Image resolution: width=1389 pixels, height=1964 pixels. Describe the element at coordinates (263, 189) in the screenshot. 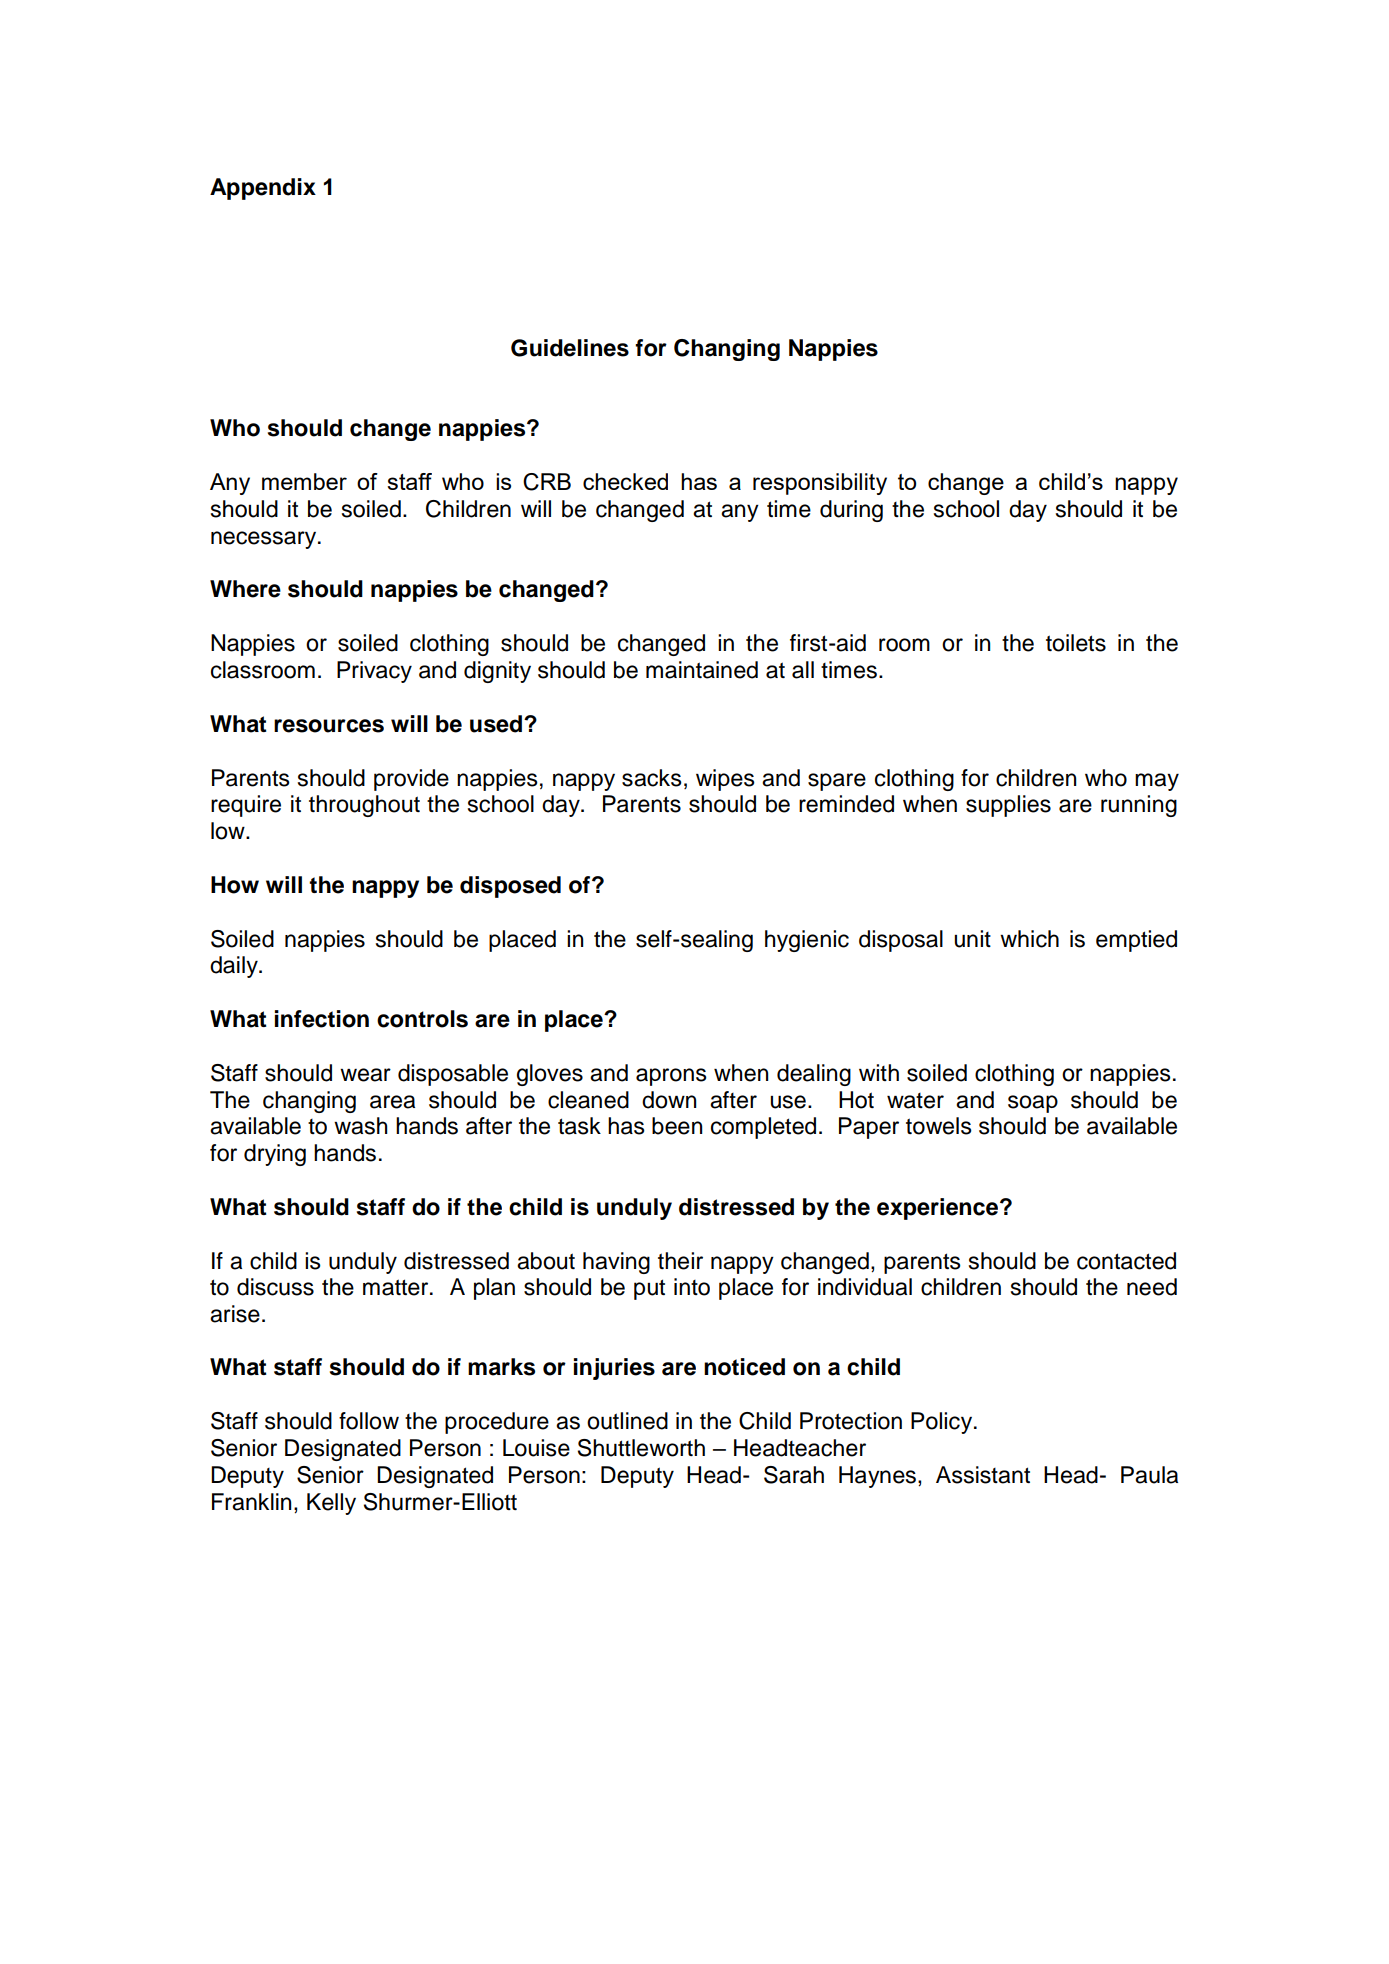

I see `Appendix` at that location.
